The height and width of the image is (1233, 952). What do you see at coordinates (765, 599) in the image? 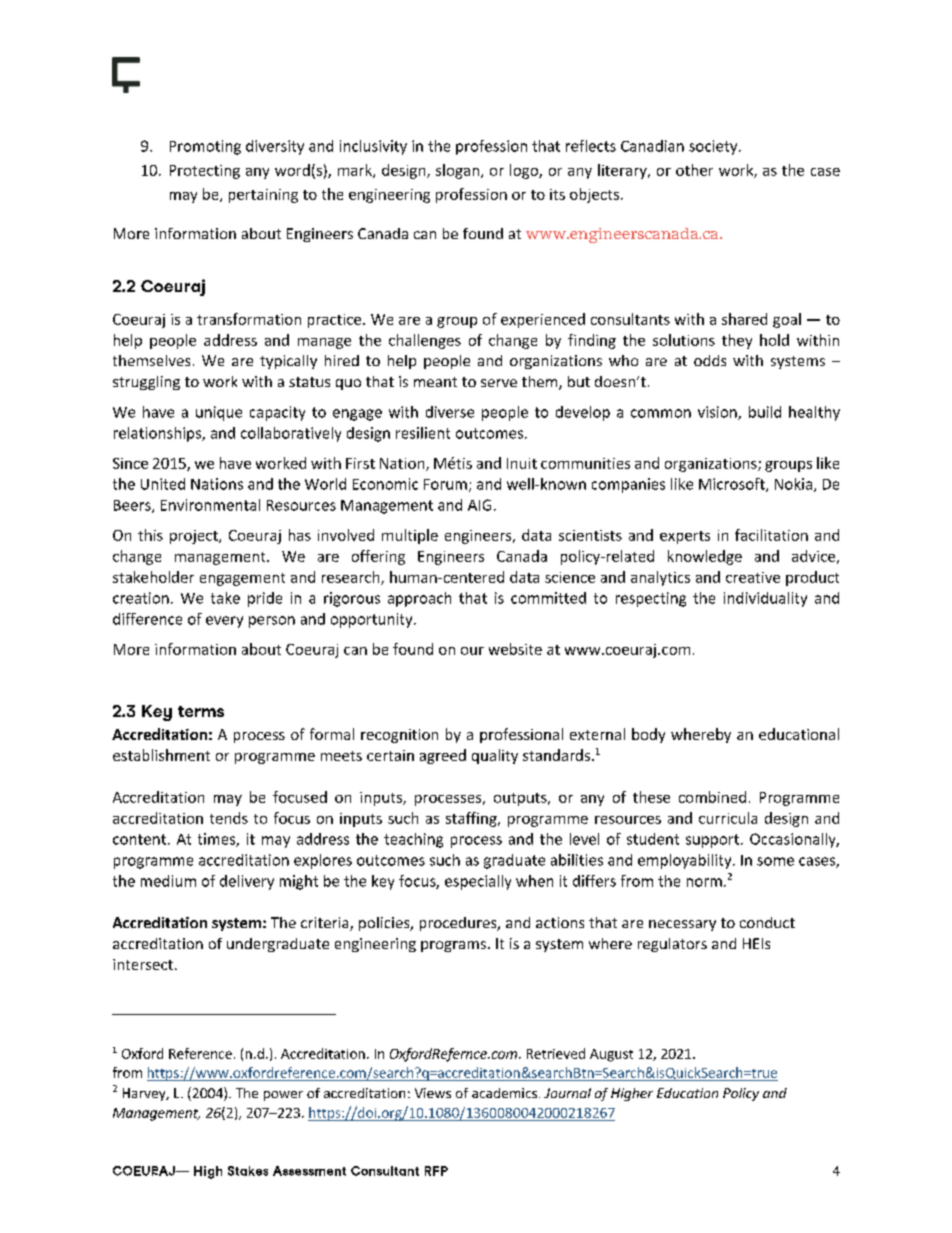
I see `individuality` at bounding box center [765, 599].
